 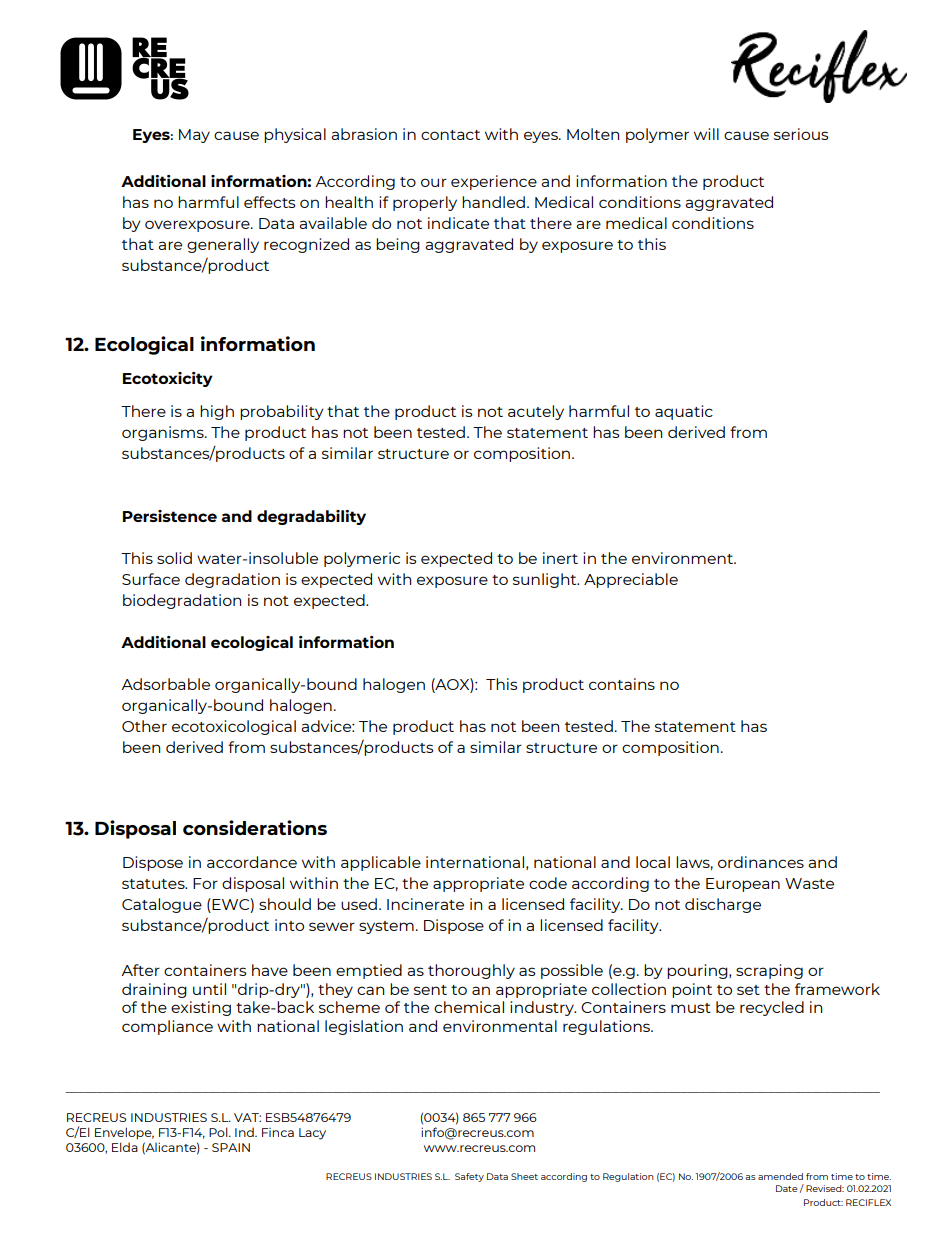 I want to click on discharge, so click(x=723, y=905).
